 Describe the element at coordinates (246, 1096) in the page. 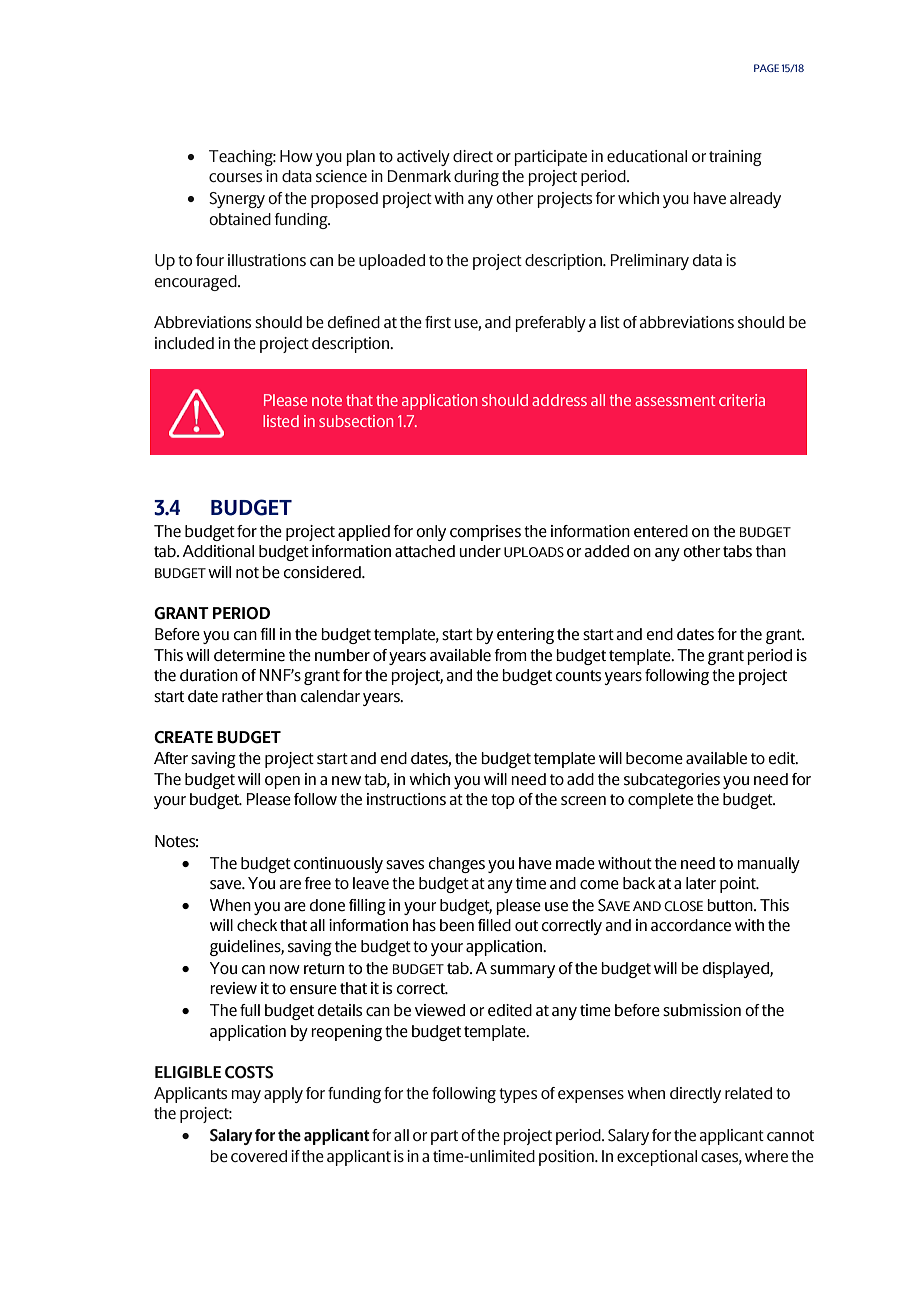

I see `may` at that location.
